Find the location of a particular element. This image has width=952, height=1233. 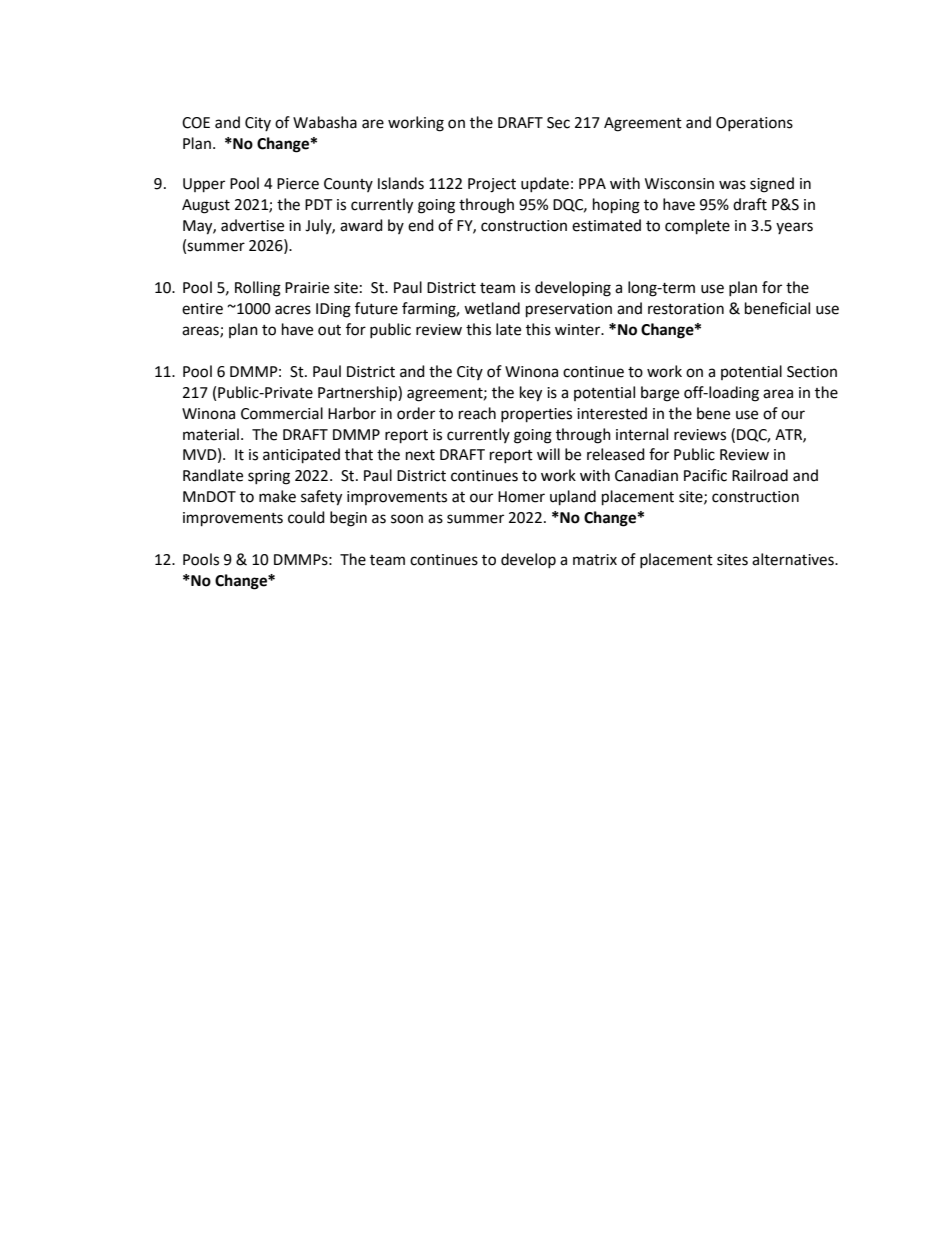

wetland is located at coordinates (492, 308).
